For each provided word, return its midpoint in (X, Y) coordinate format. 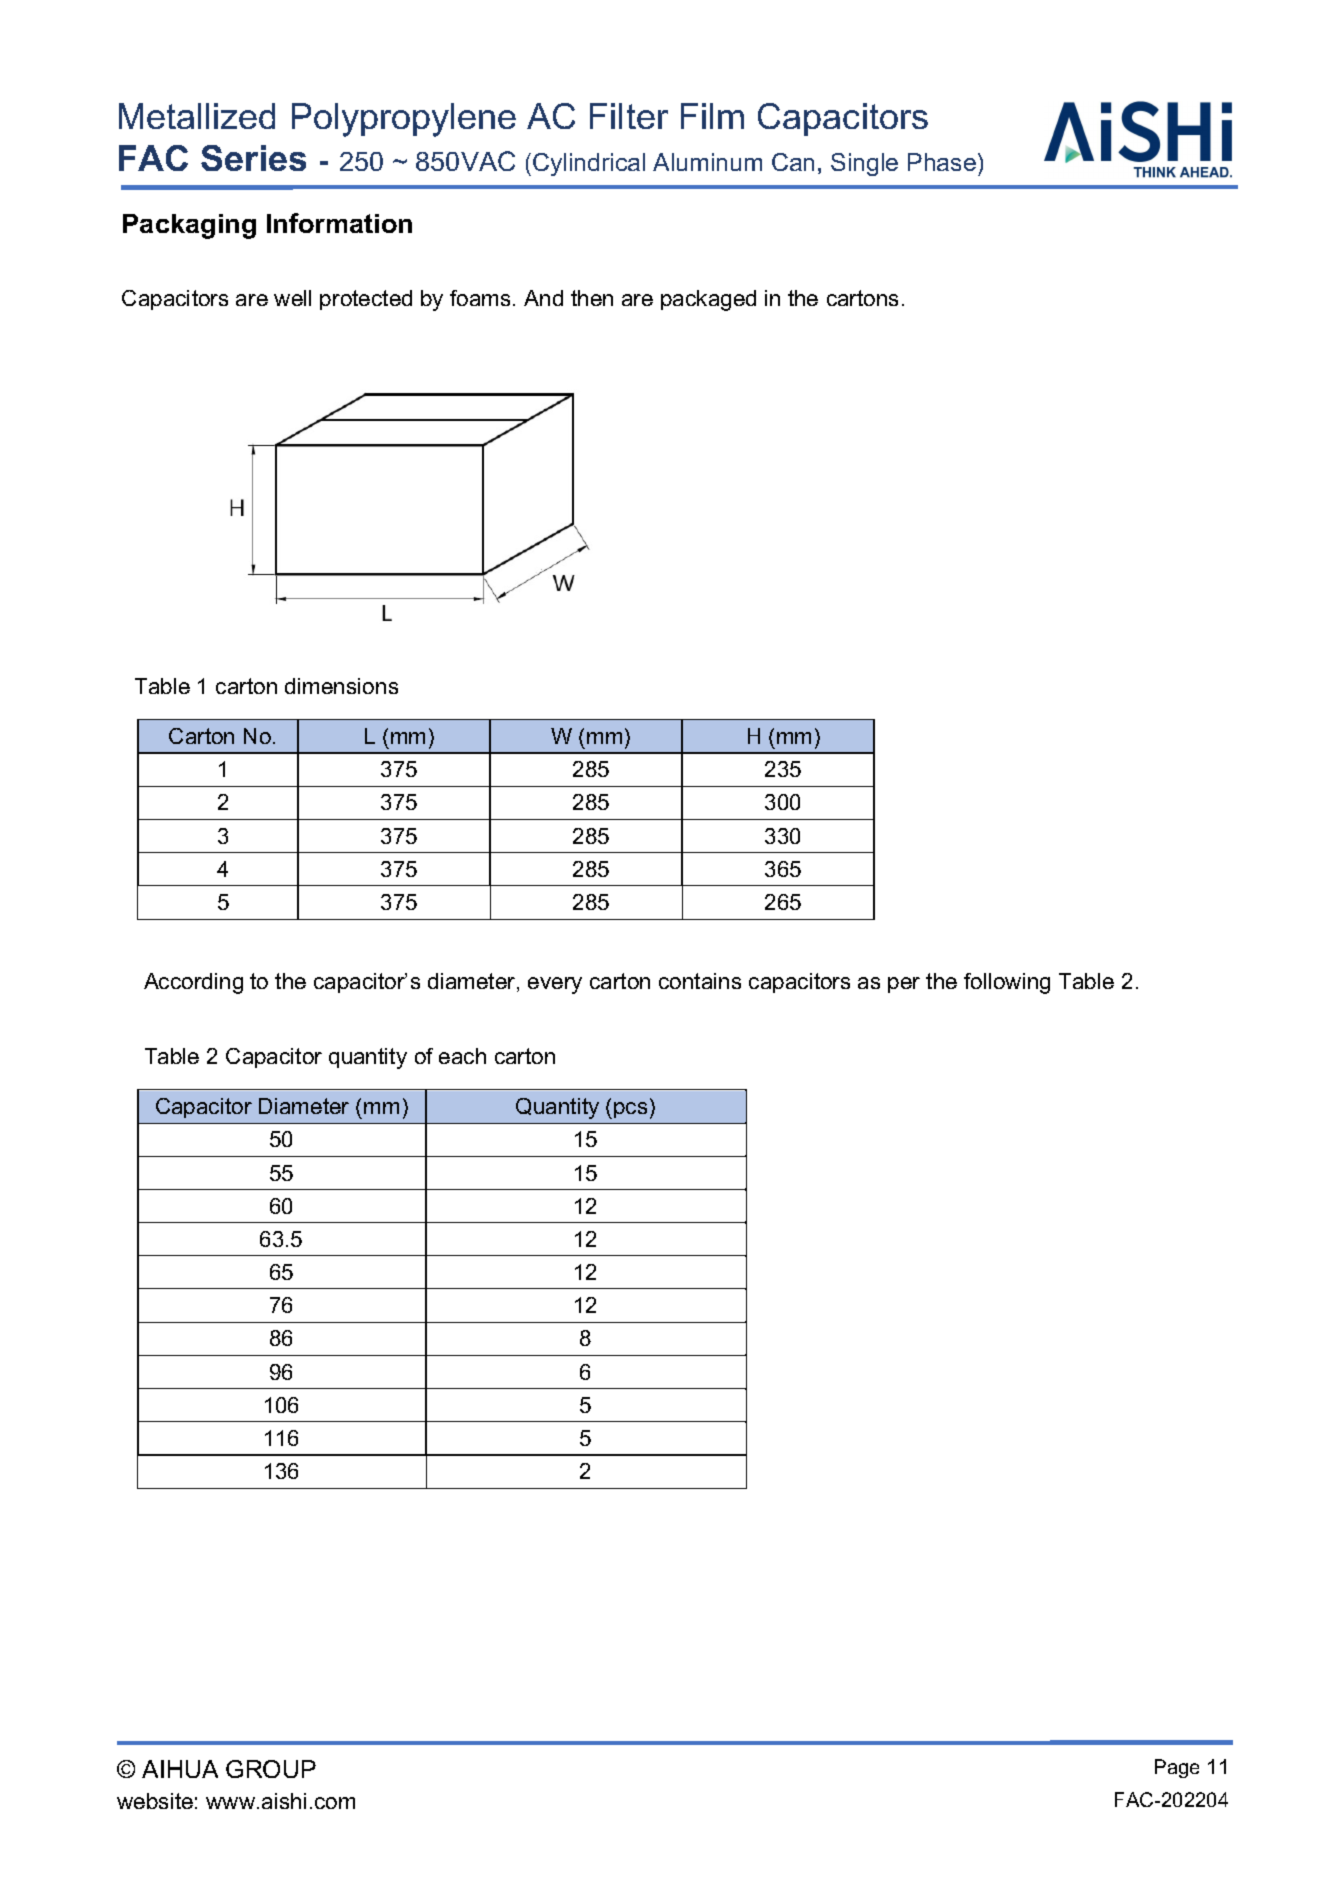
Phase (942, 162)
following (1007, 983)
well (292, 298)
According (193, 983)
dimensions (341, 686)
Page (1177, 1768)
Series (253, 158)
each (462, 1056)
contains (700, 981)
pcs (630, 1110)
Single (864, 164)
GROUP (271, 1769)
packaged (708, 300)
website (155, 1801)
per (904, 985)
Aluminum (707, 162)
